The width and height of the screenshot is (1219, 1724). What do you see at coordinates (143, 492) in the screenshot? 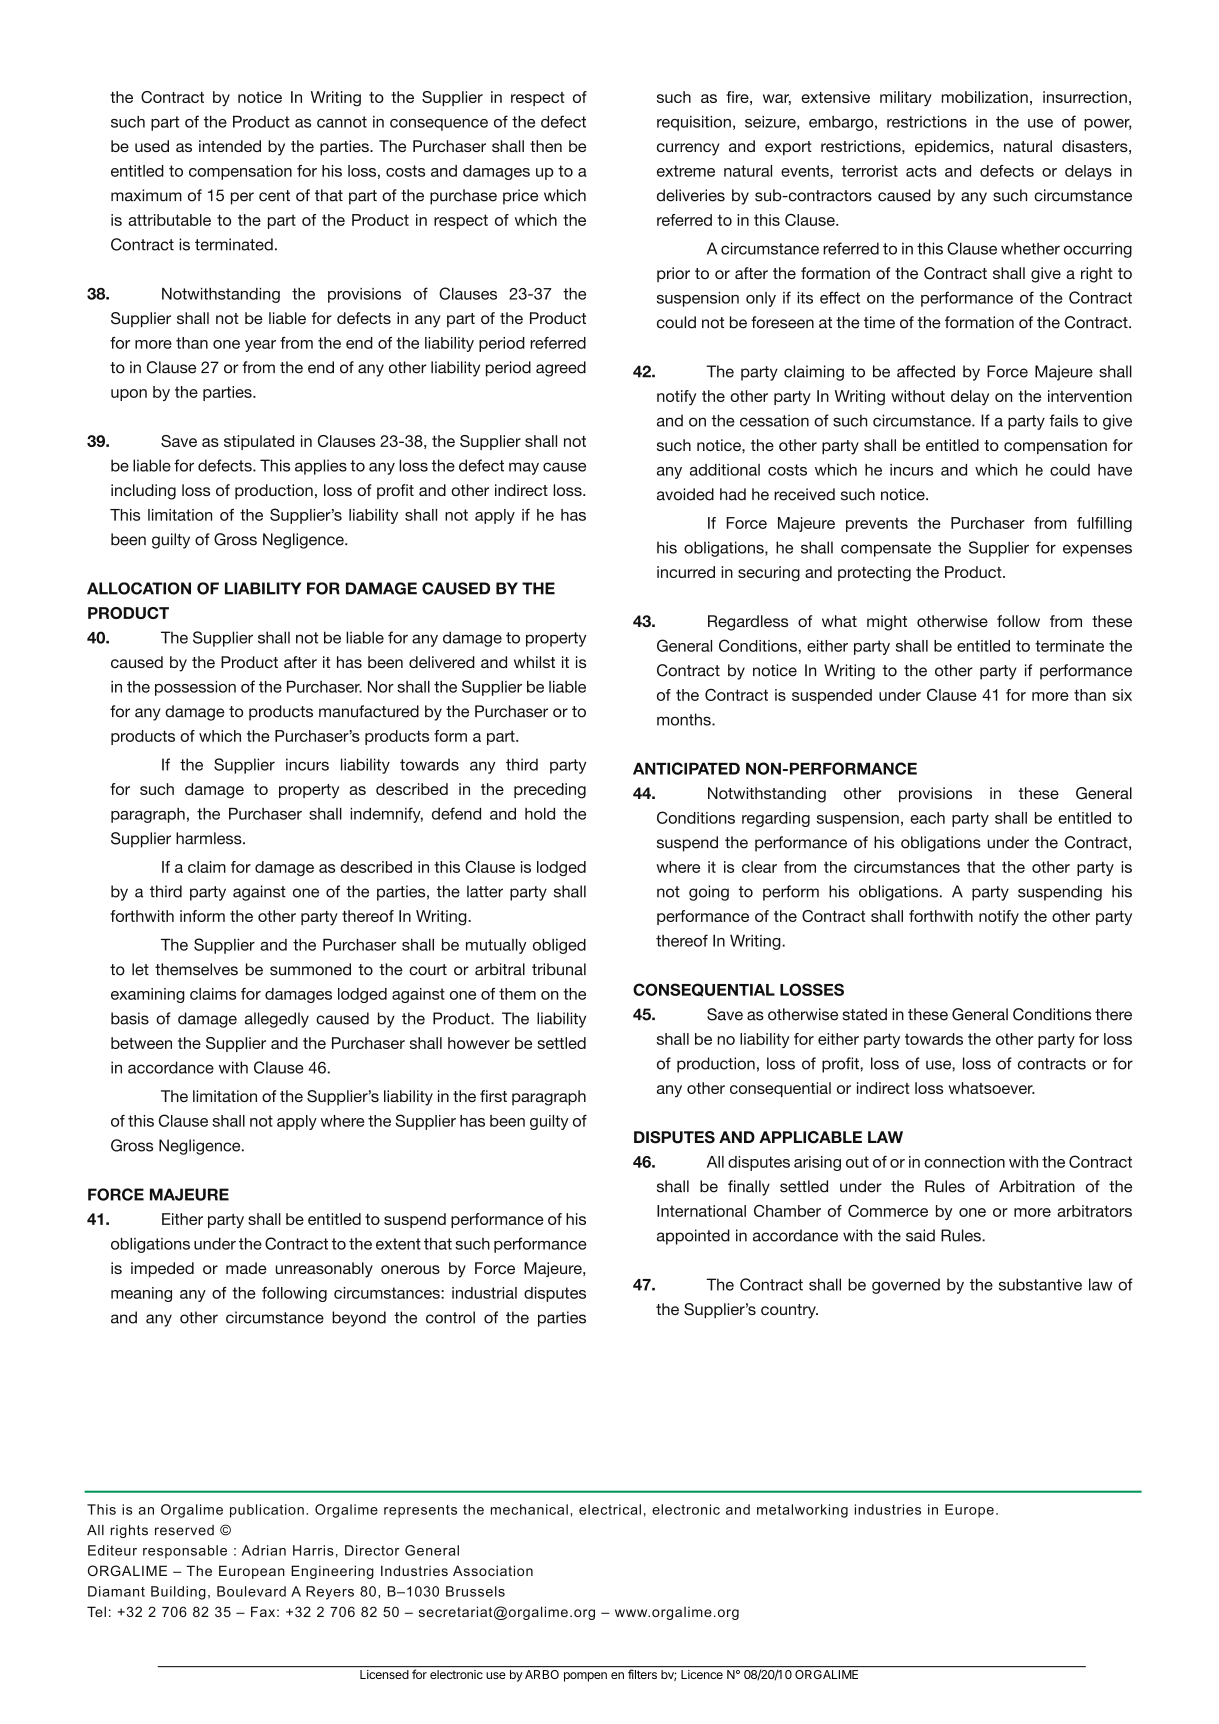
I see `including` at bounding box center [143, 492].
